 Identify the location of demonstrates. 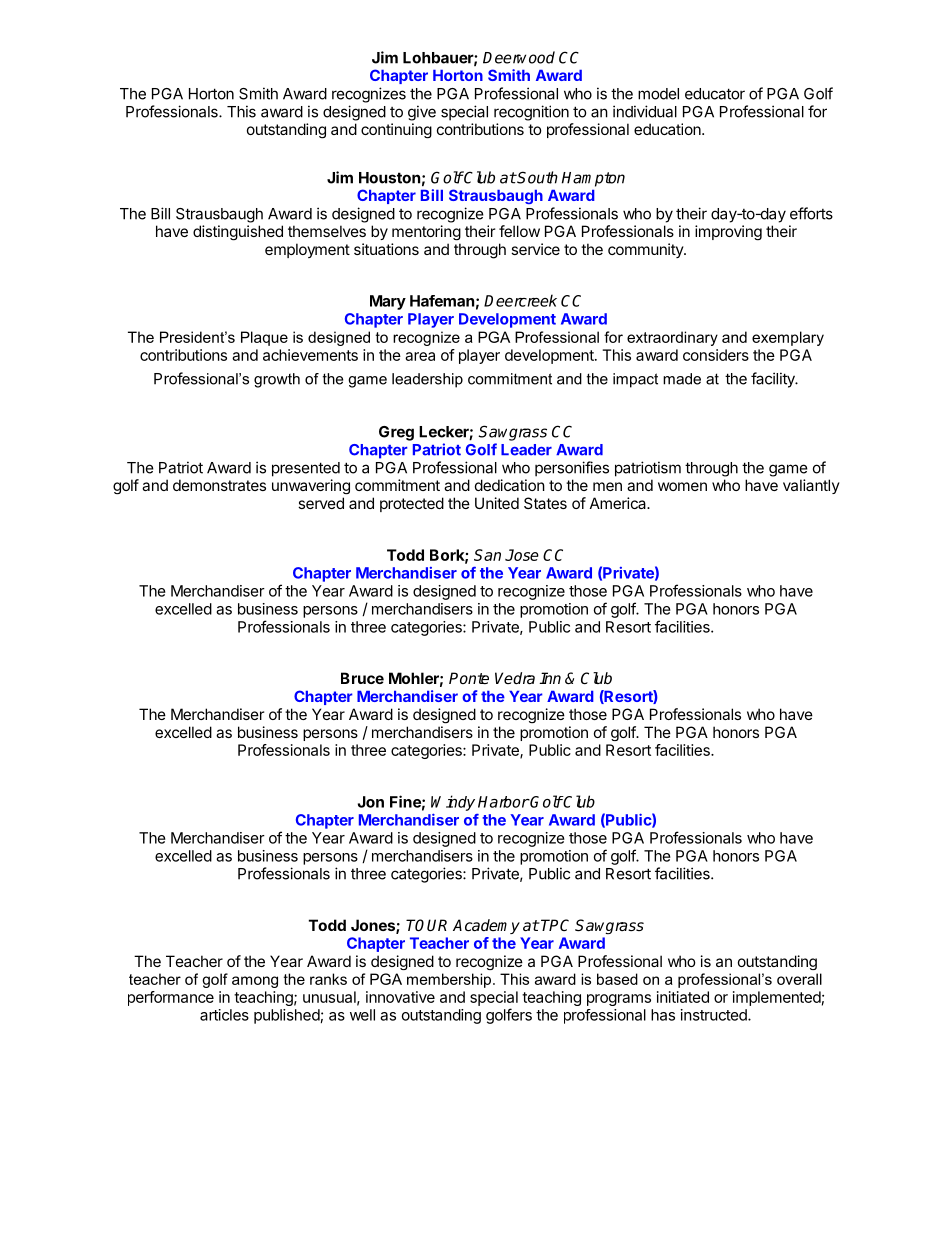
(219, 485).
